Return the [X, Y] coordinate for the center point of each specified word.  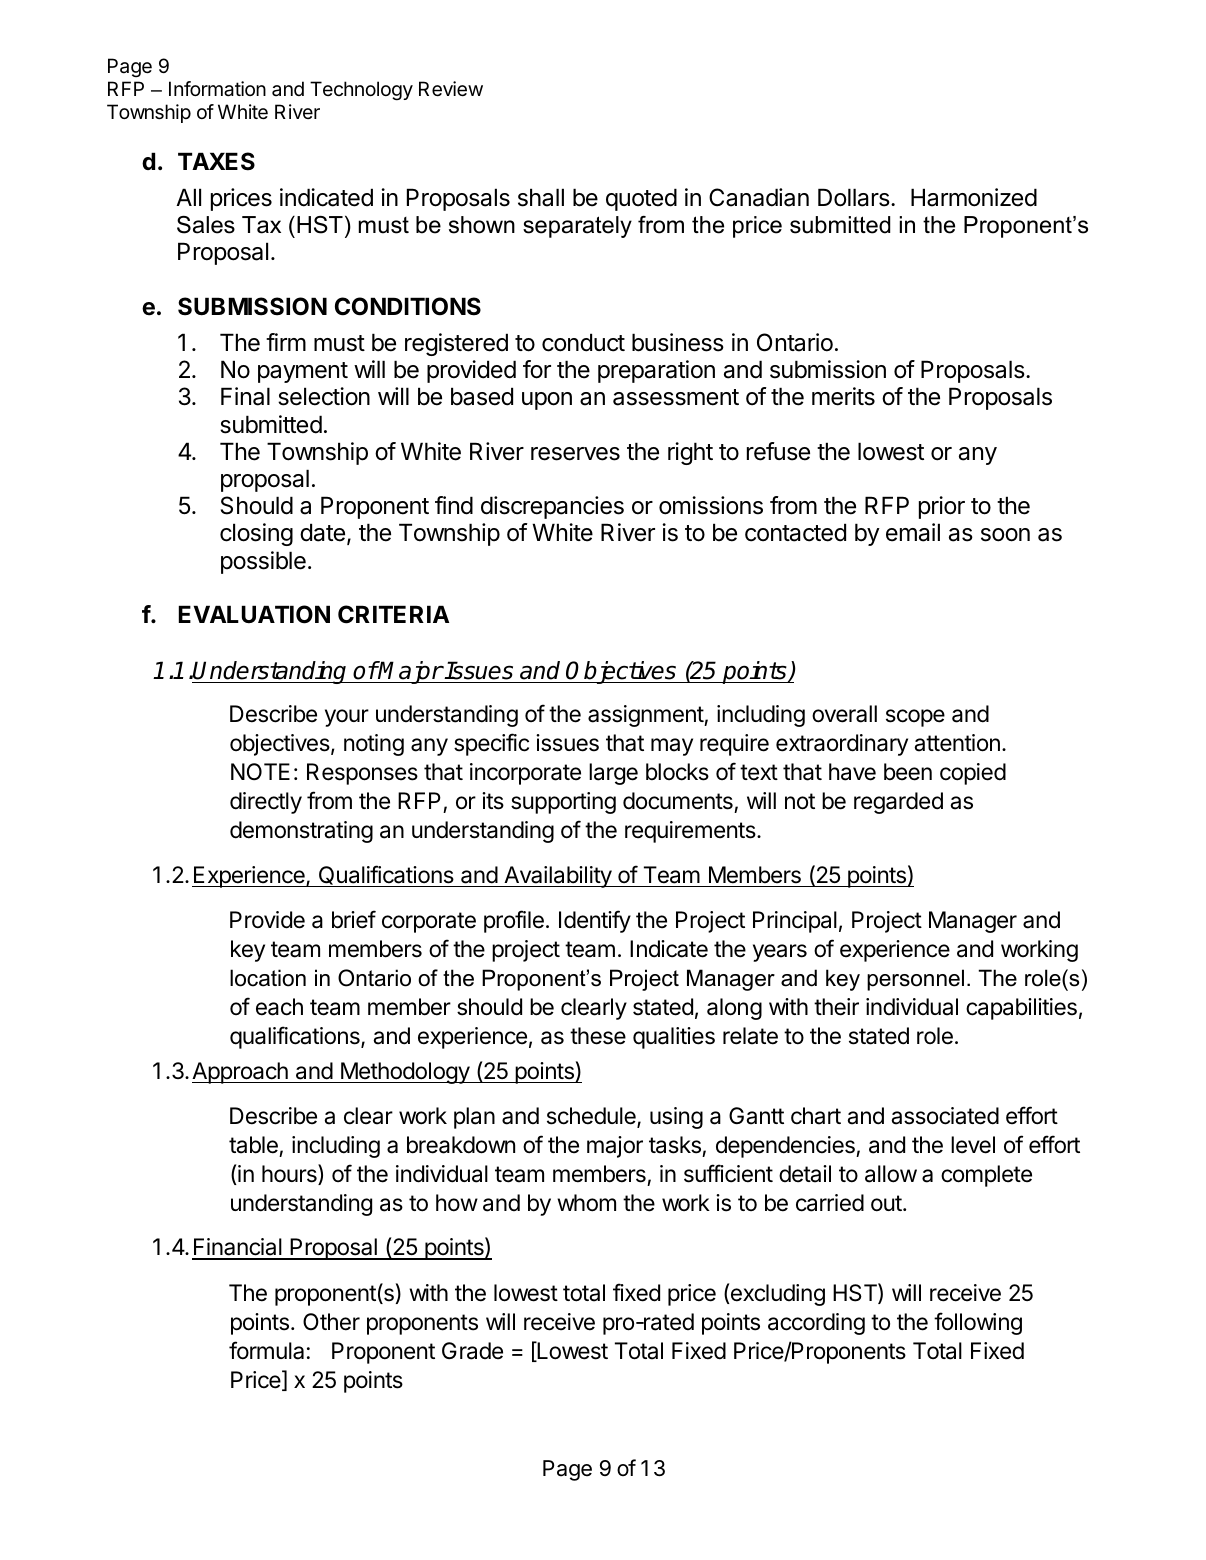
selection [324, 396]
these [598, 1036]
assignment [646, 716]
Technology [361, 91]
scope [915, 718]
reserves [575, 454]
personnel [915, 980]
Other [331, 1322]
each [279, 1007]
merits [843, 396]
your [347, 718]
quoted [641, 199]
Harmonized [974, 197]
